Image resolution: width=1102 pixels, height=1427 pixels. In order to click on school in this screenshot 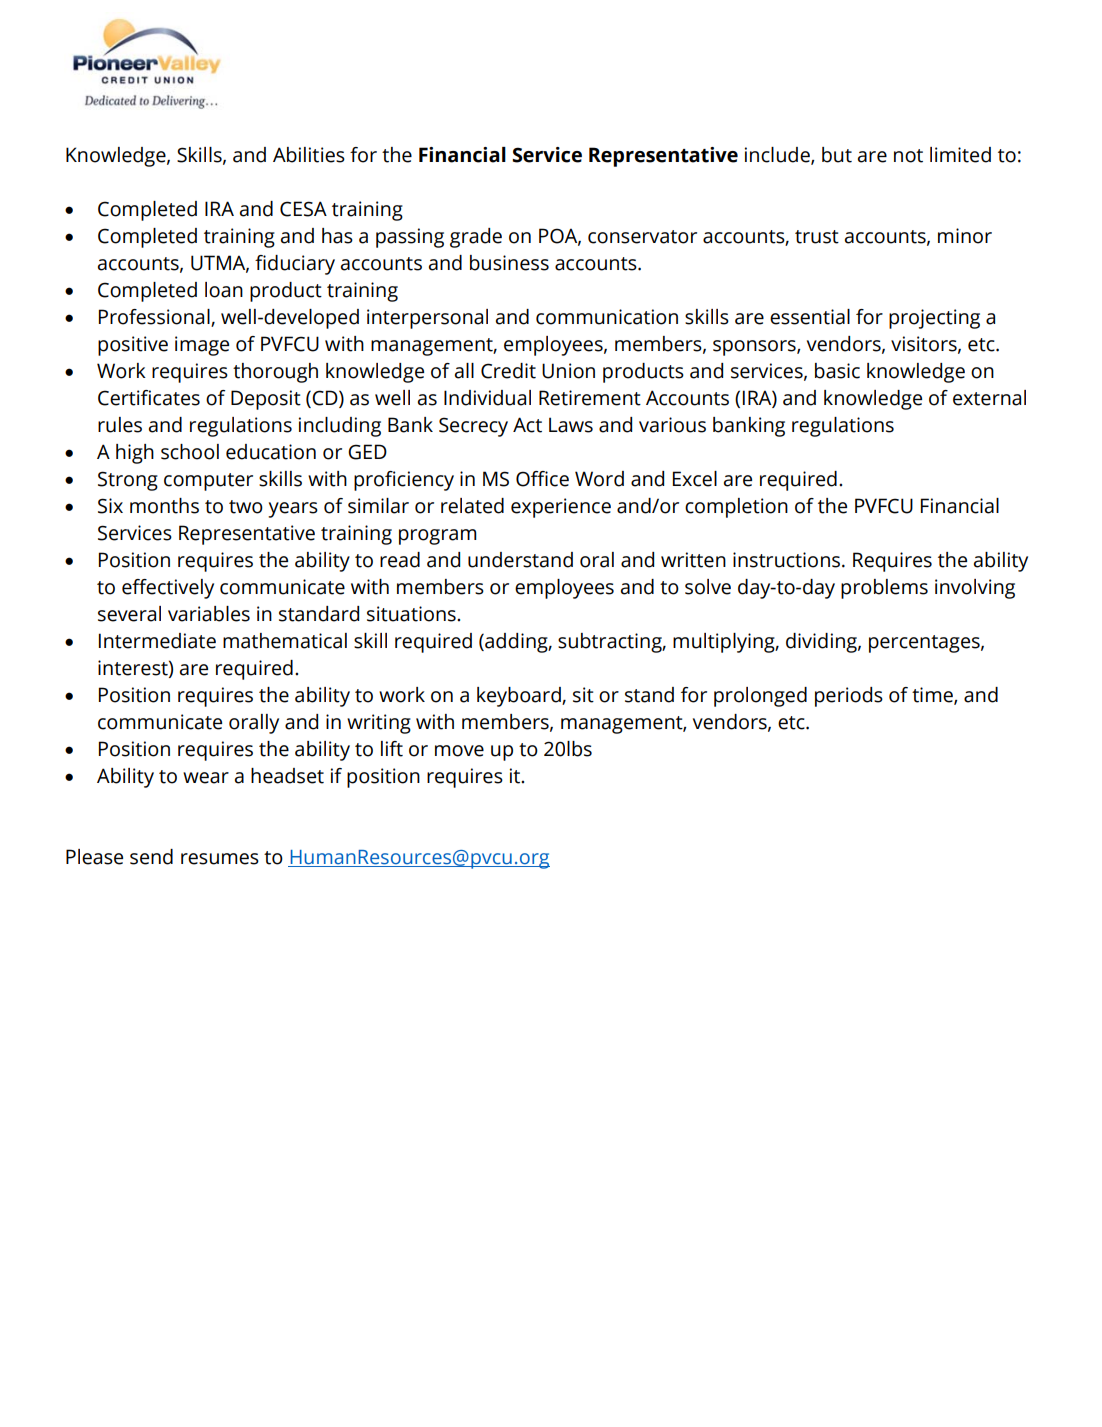, I will do `click(190, 452)`.
